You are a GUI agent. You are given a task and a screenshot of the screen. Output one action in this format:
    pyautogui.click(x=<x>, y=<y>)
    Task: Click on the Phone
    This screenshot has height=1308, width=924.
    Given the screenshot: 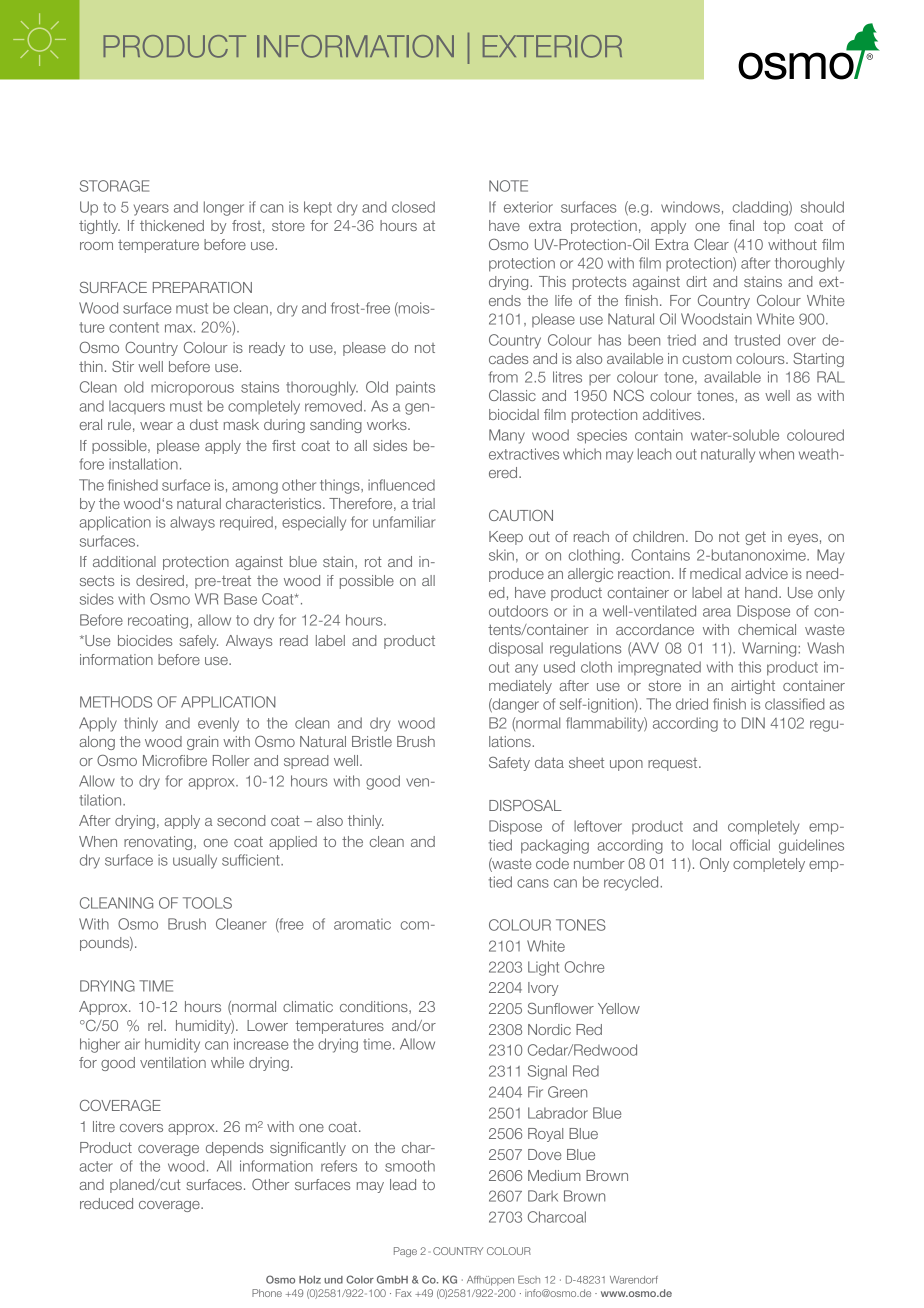 What is the action you would take?
    pyautogui.click(x=267, y=1293)
